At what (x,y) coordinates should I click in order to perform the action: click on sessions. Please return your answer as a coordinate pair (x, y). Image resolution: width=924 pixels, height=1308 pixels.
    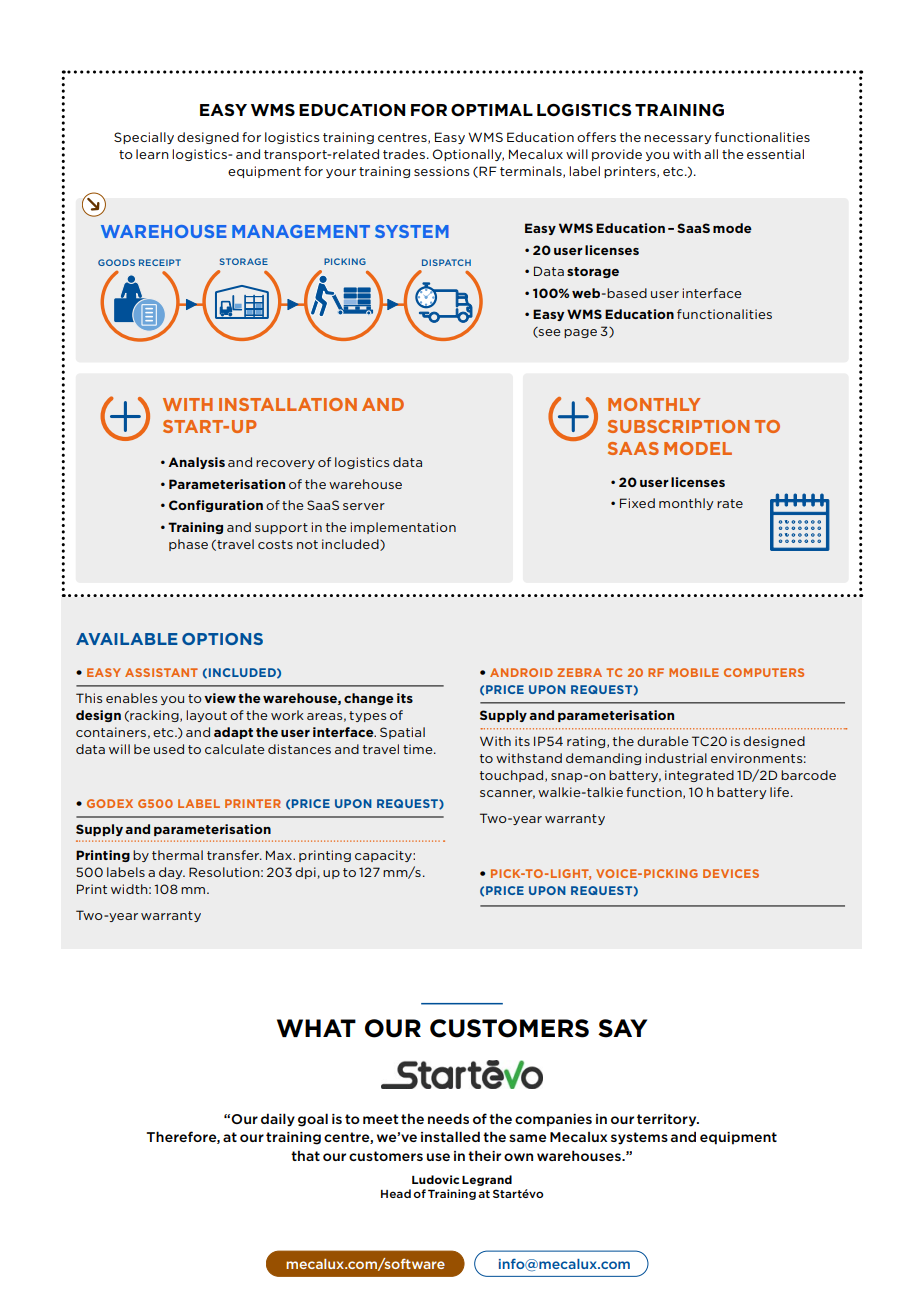
    Looking at the image, I should click on (442, 171).
